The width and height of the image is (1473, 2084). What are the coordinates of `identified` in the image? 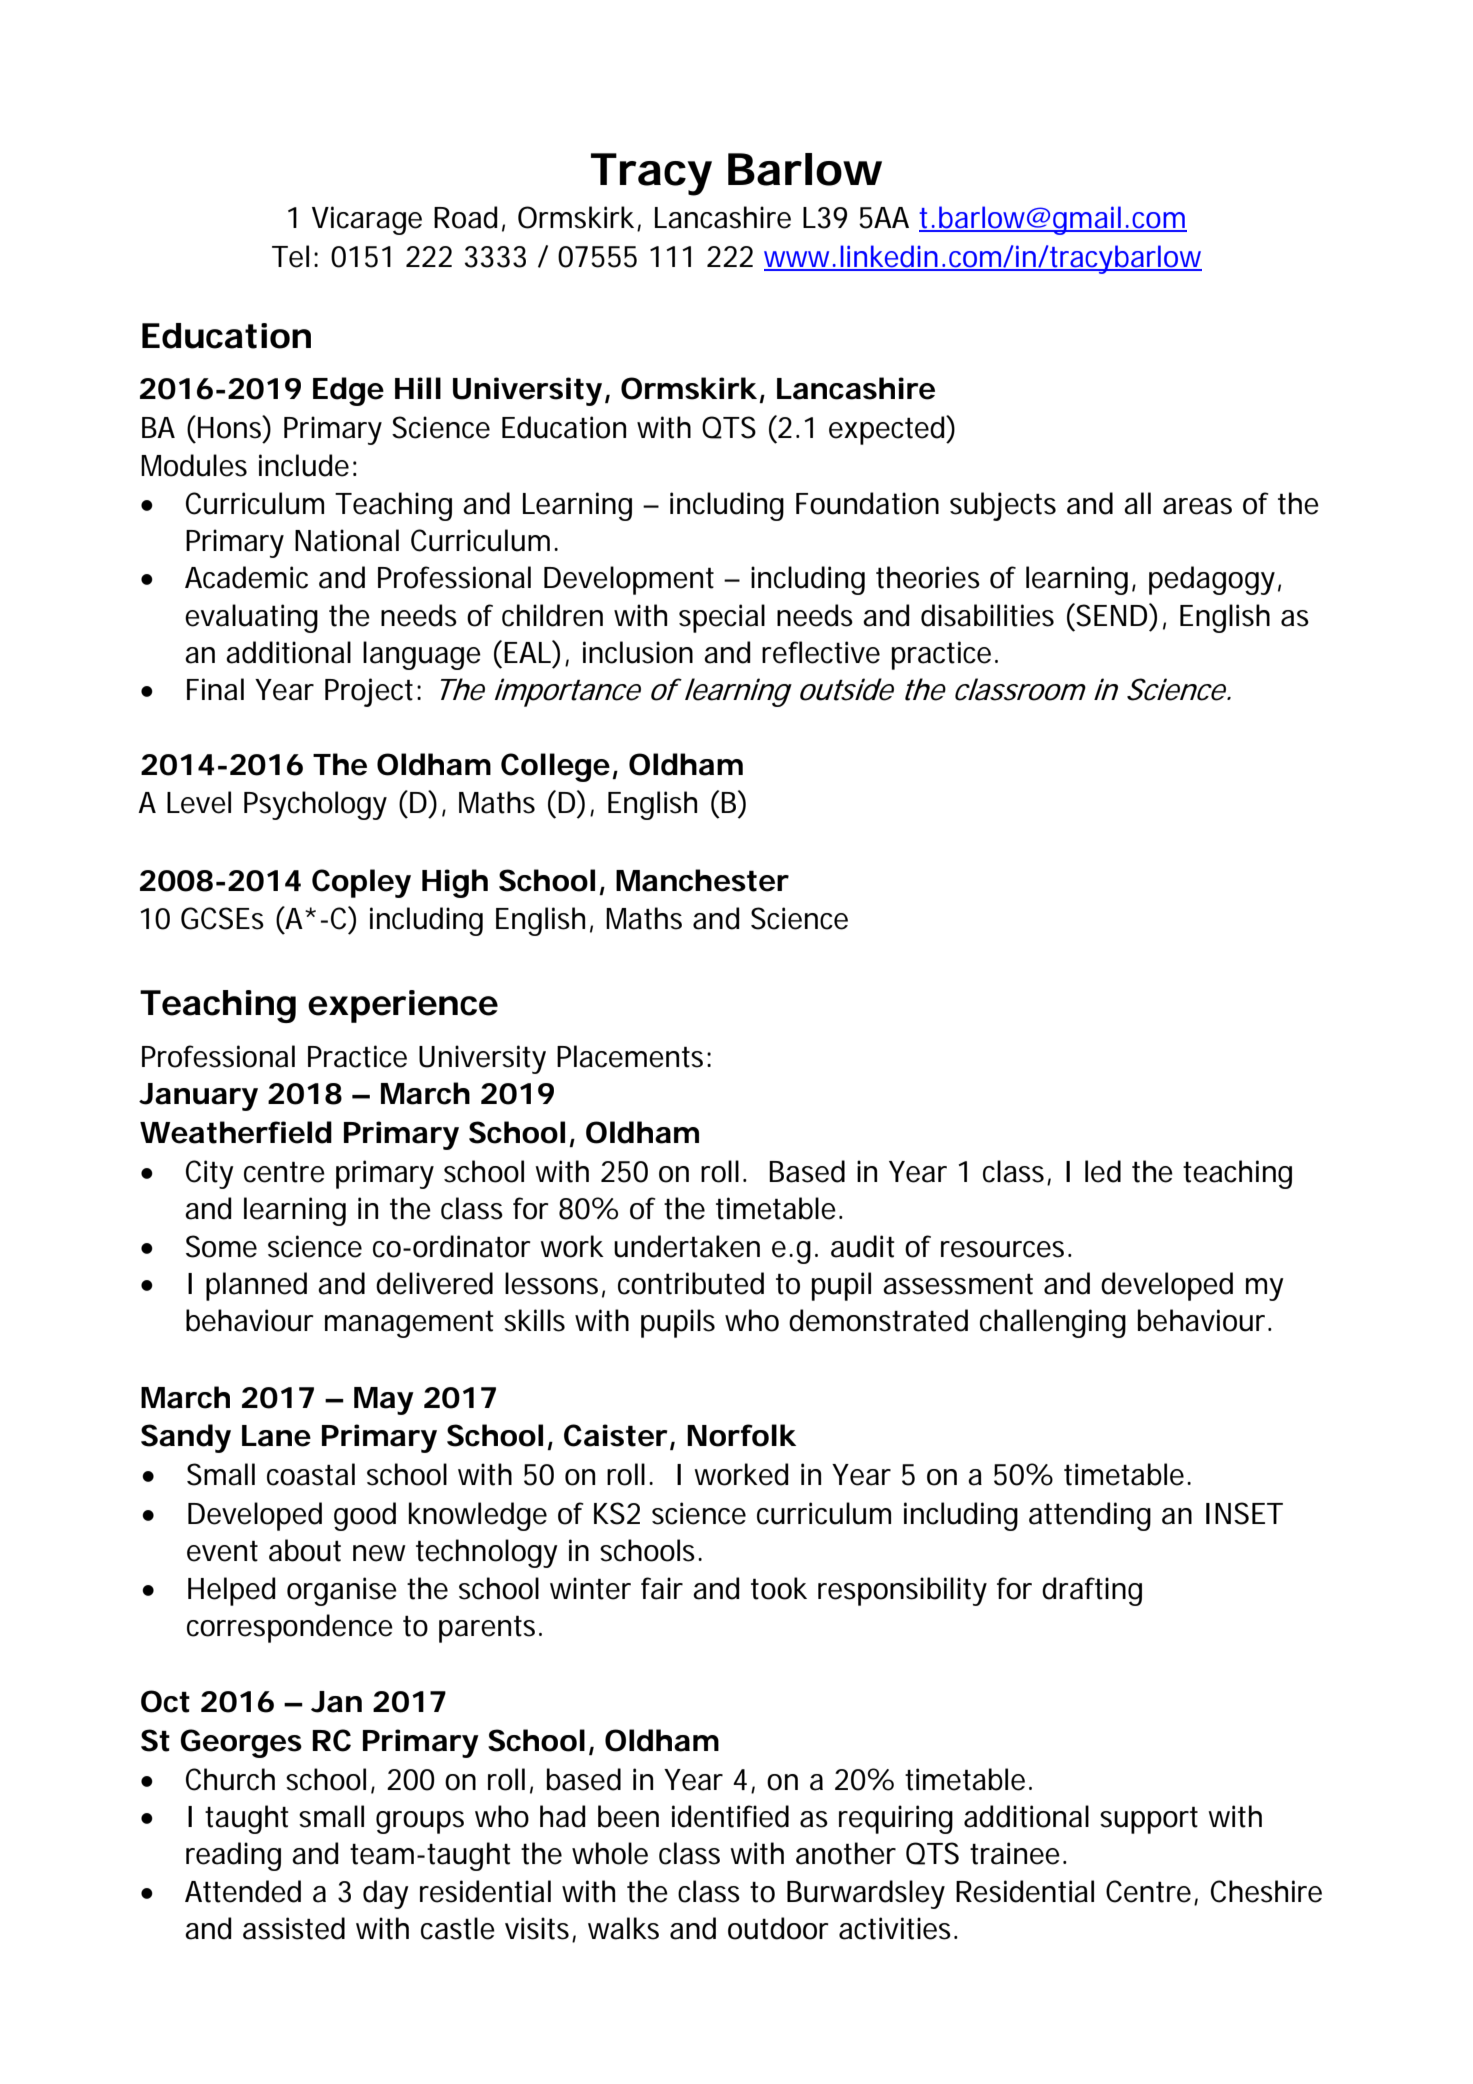 It's located at (730, 1816).
